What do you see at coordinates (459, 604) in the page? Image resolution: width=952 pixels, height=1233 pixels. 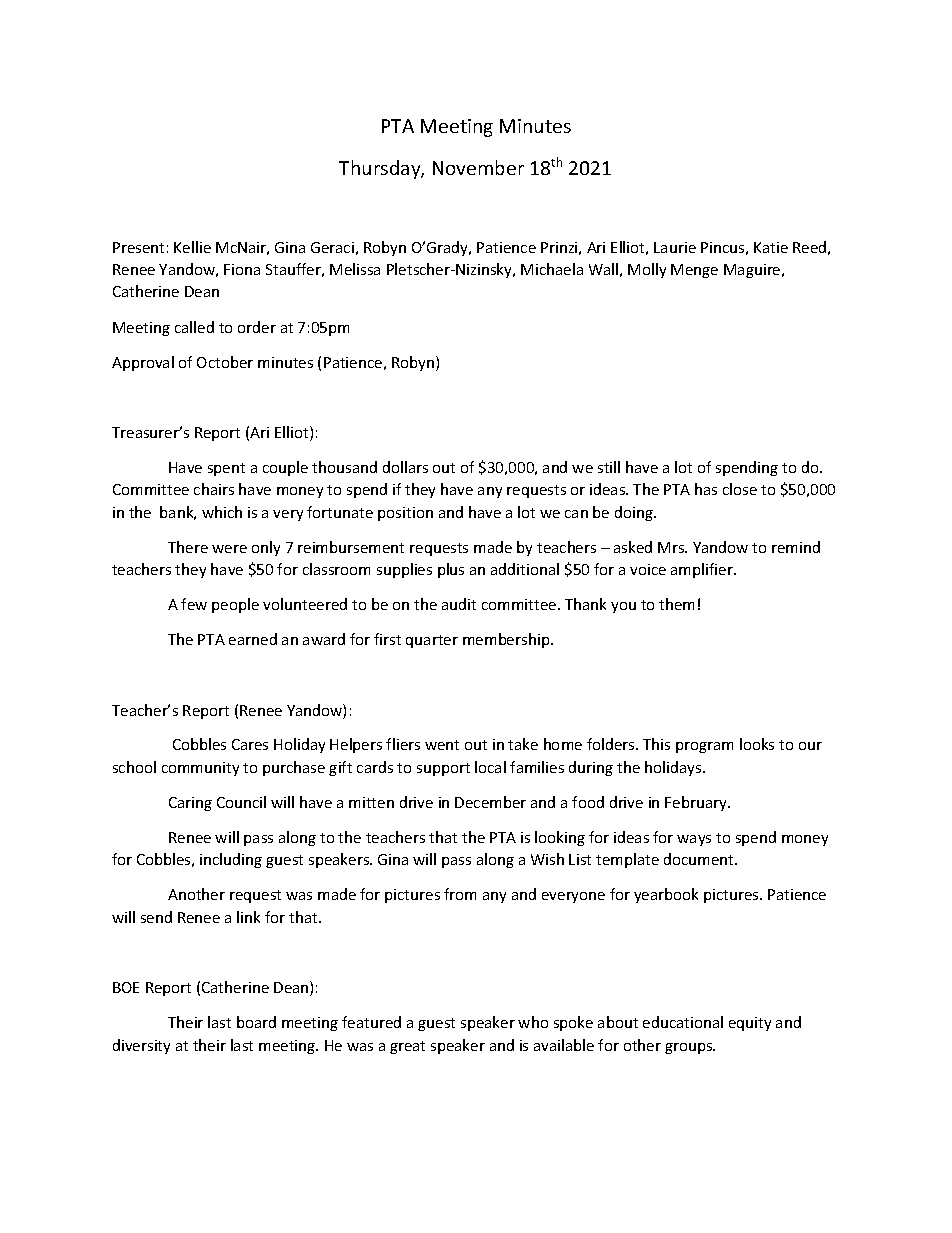 I see `audit` at bounding box center [459, 604].
